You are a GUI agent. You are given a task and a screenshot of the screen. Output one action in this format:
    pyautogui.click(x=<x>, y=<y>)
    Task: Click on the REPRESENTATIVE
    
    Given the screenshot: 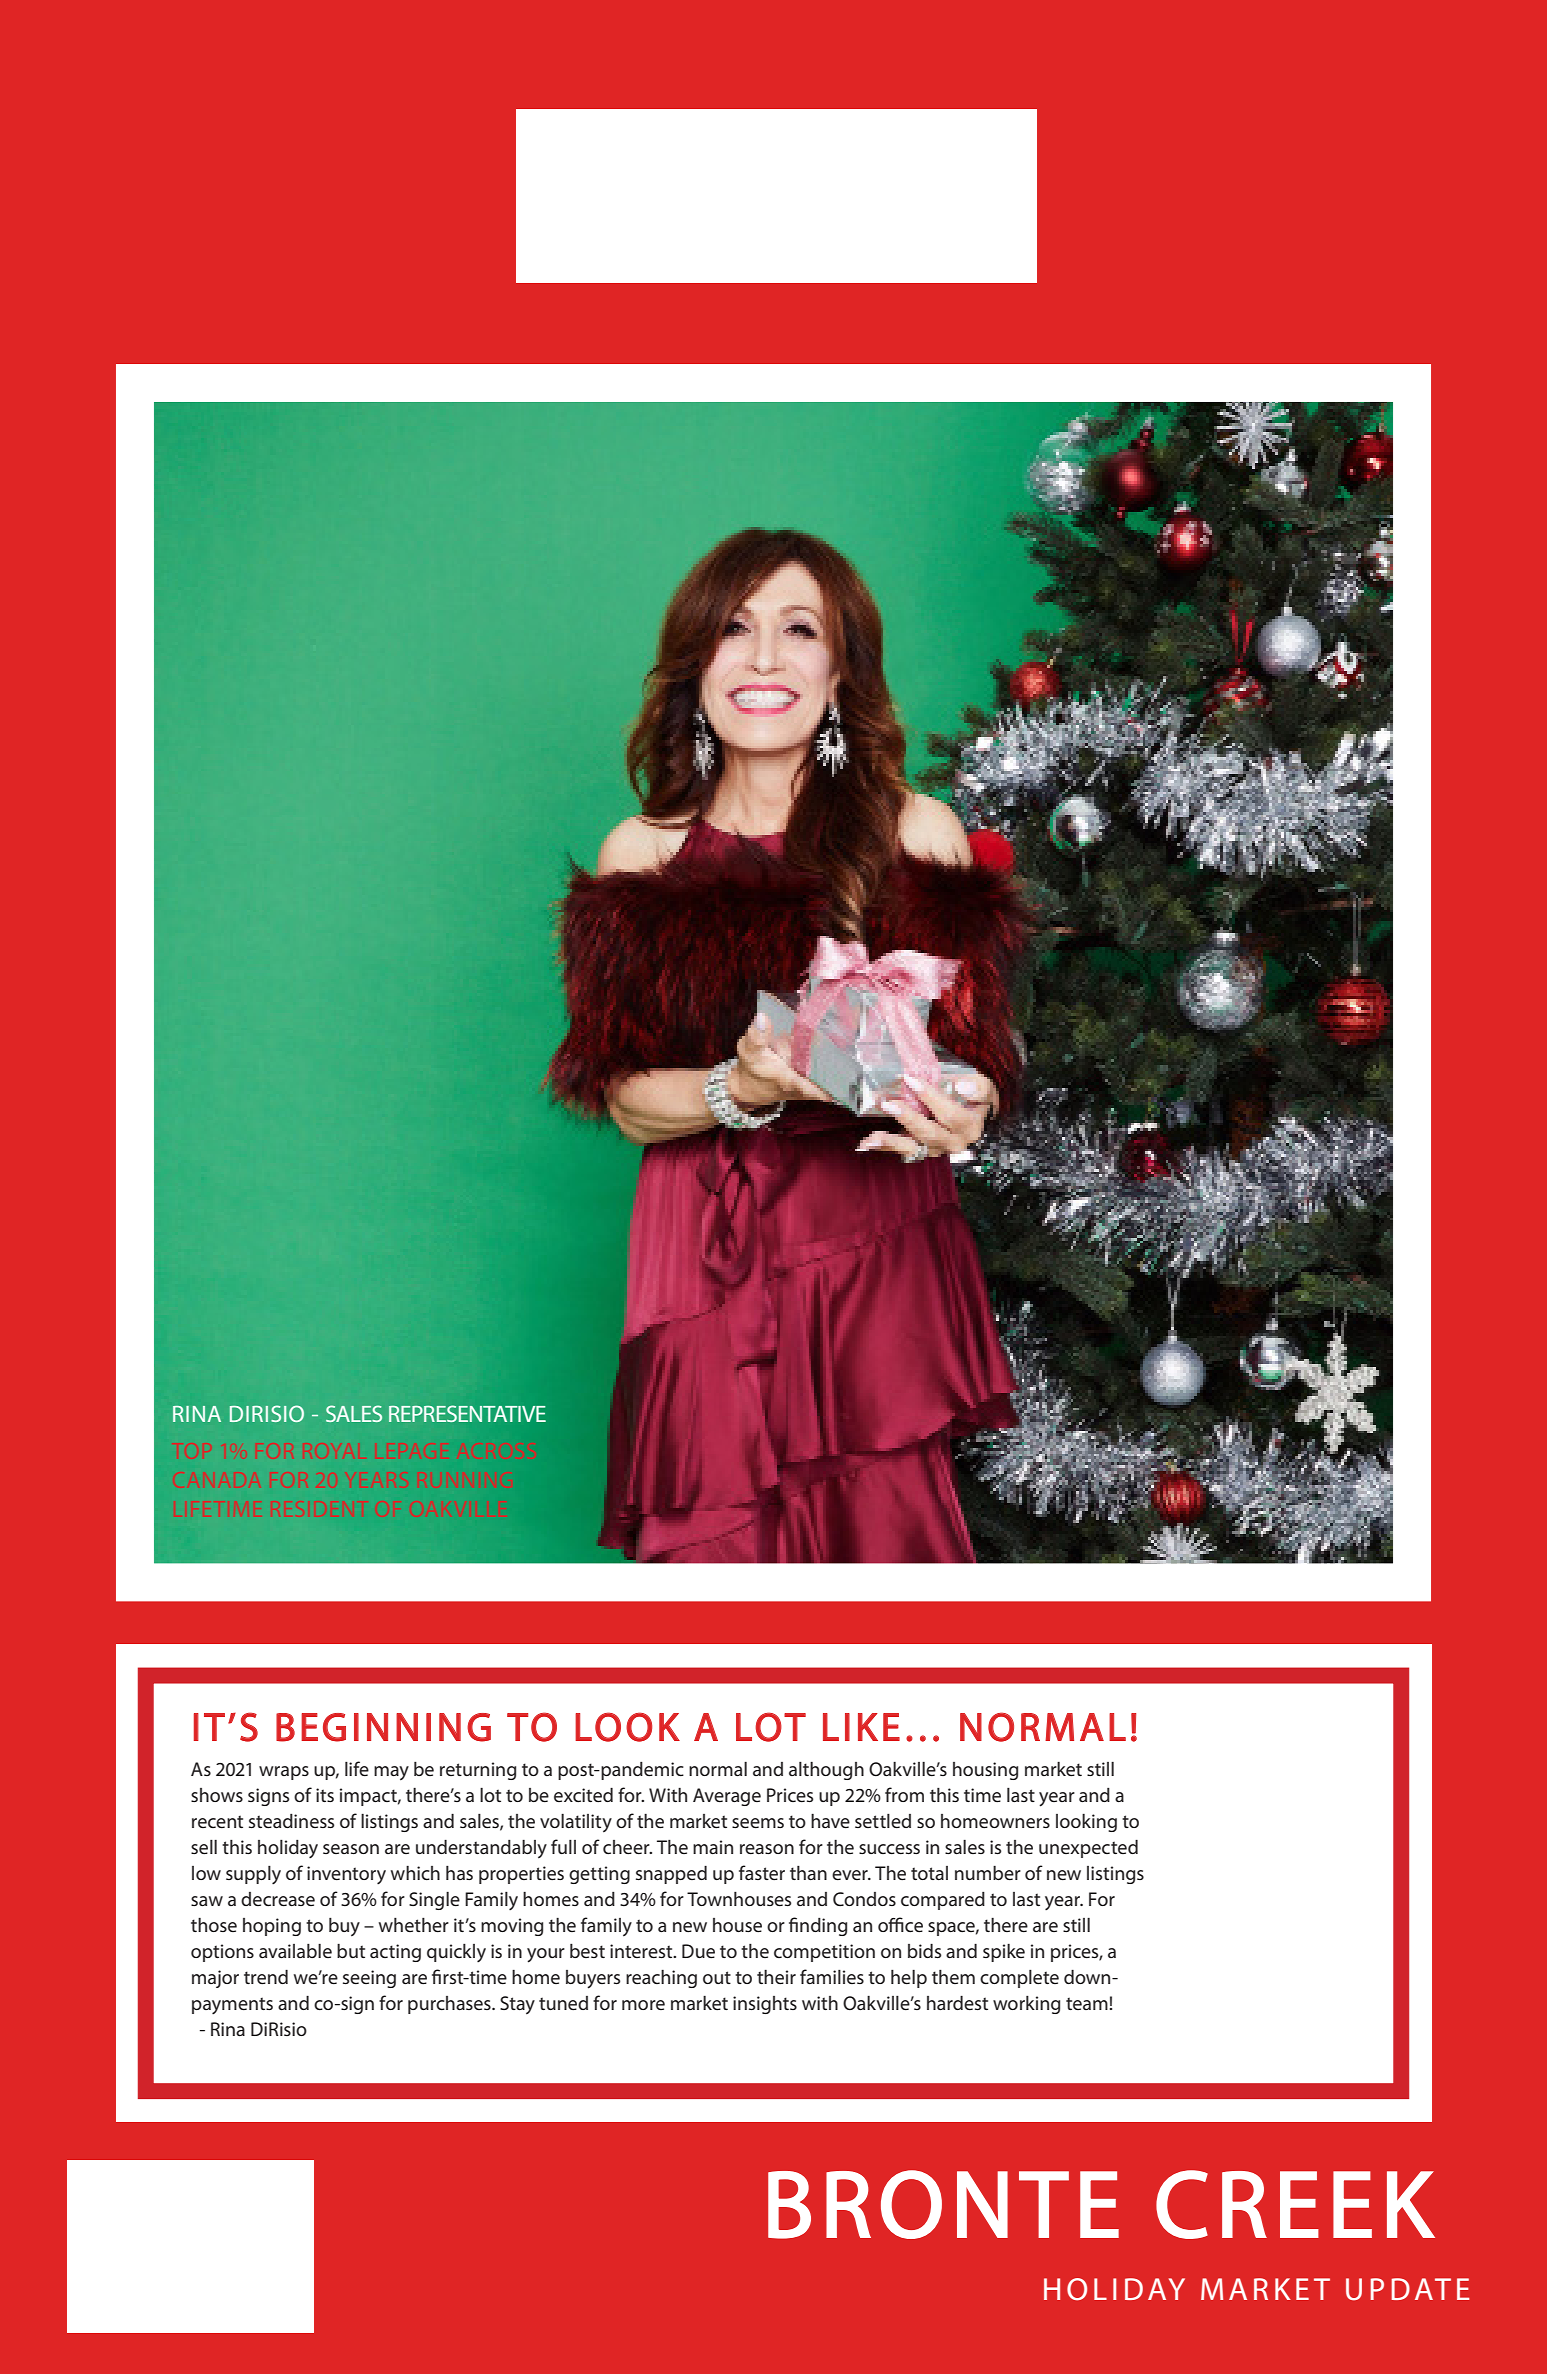 What is the action you would take?
    pyautogui.click(x=467, y=1413)
